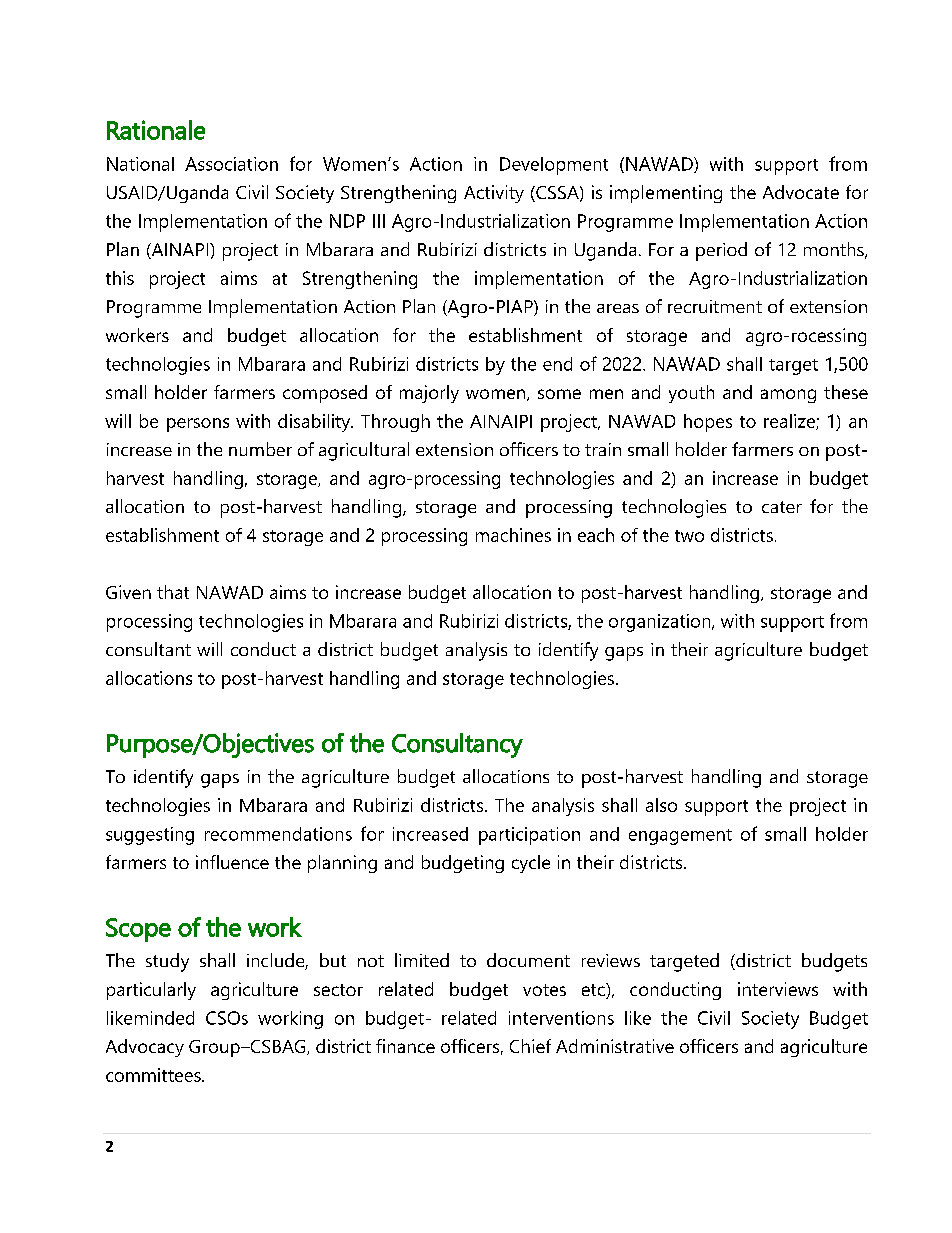 Image resolution: width=952 pixels, height=1233 pixels. I want to click on Advocacy, so click(145, 1048).
